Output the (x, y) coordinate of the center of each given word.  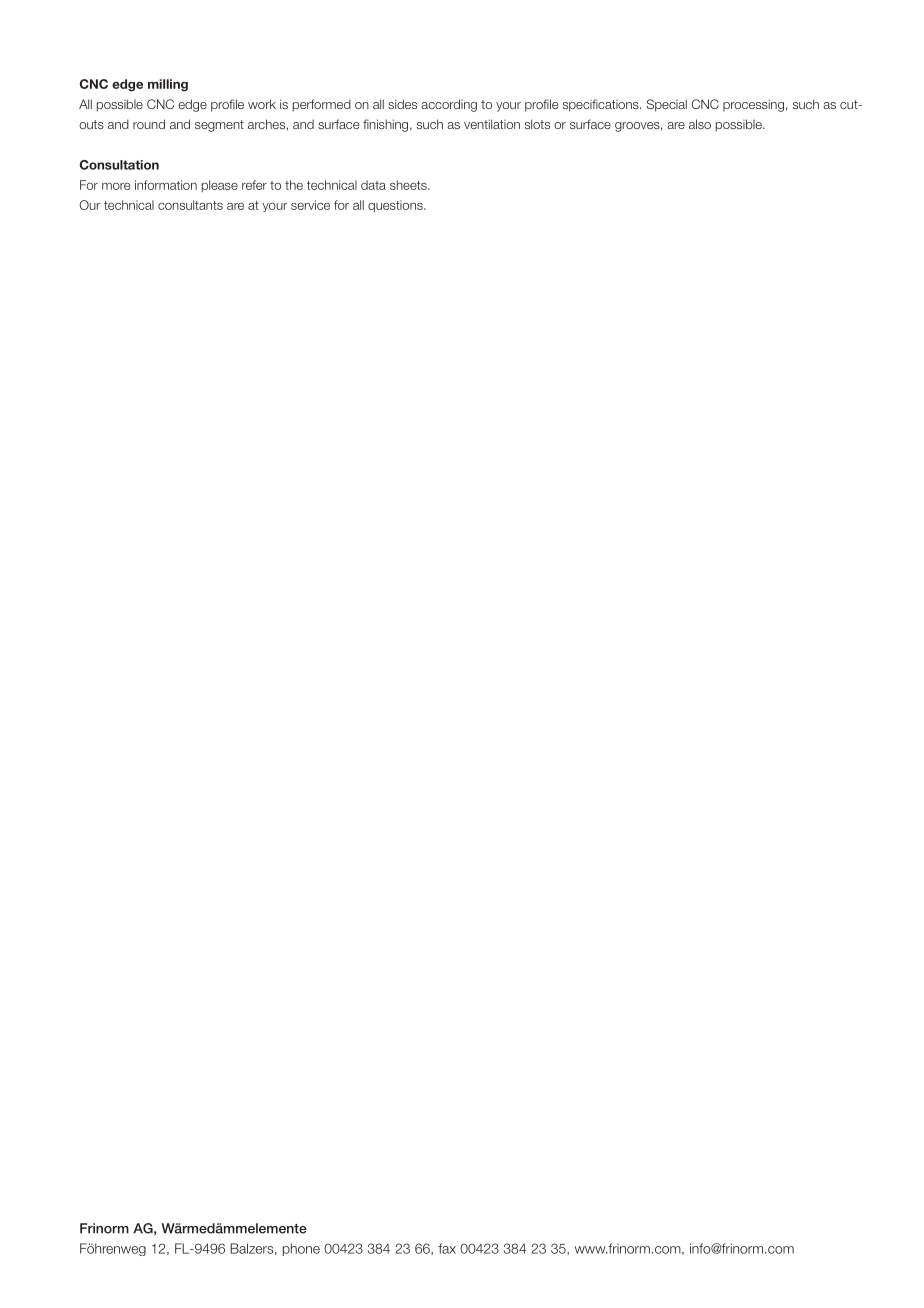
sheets (409, 185)
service (310, 205)
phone (301, 1249)
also (700, 124)
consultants (190, 205)
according (449, 105)
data (373, 185)
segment (219, 126)
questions (396, 206)
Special (667, 105)
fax (447, 1248)
